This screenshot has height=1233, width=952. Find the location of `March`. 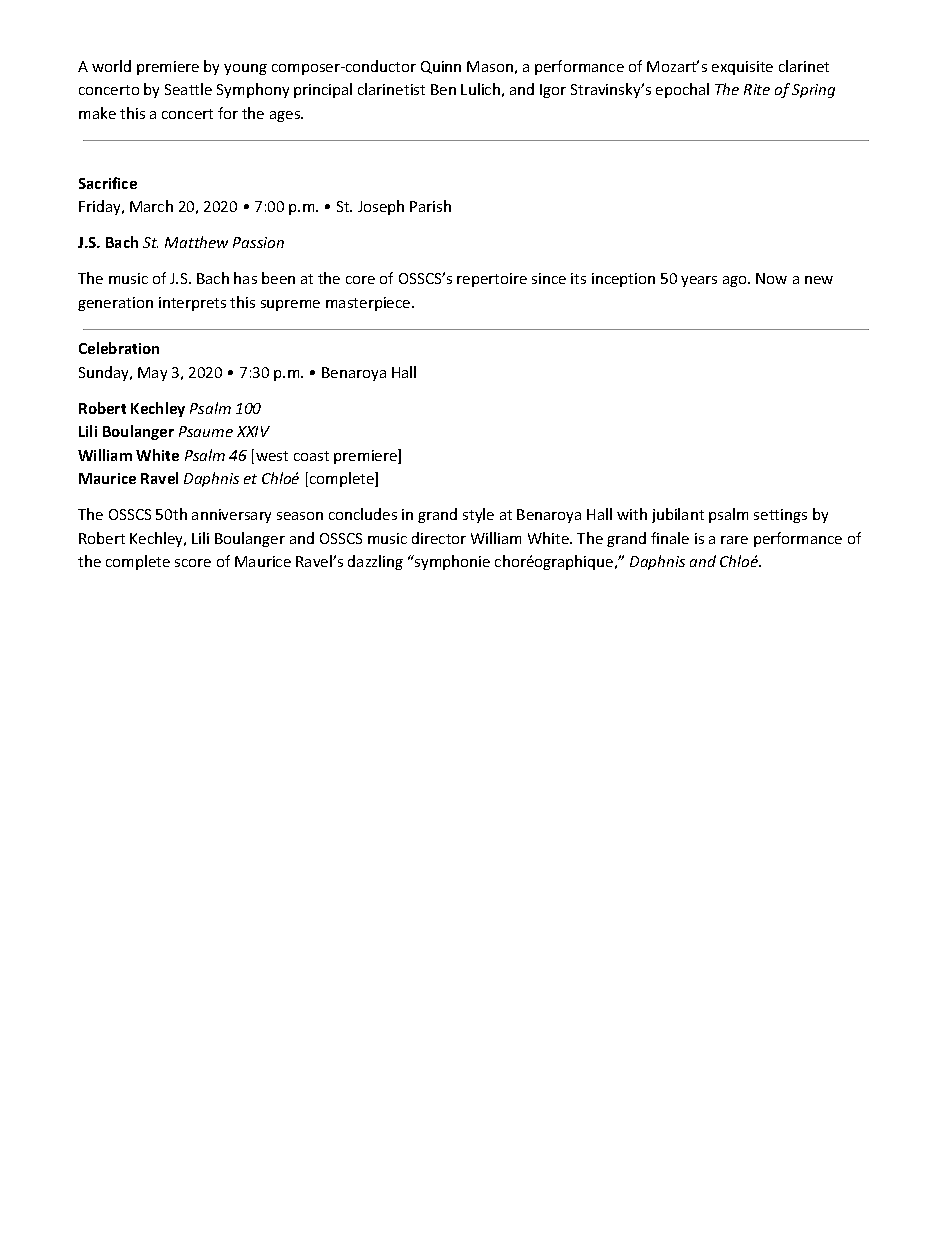

March is located at coordinates (151, 206).
